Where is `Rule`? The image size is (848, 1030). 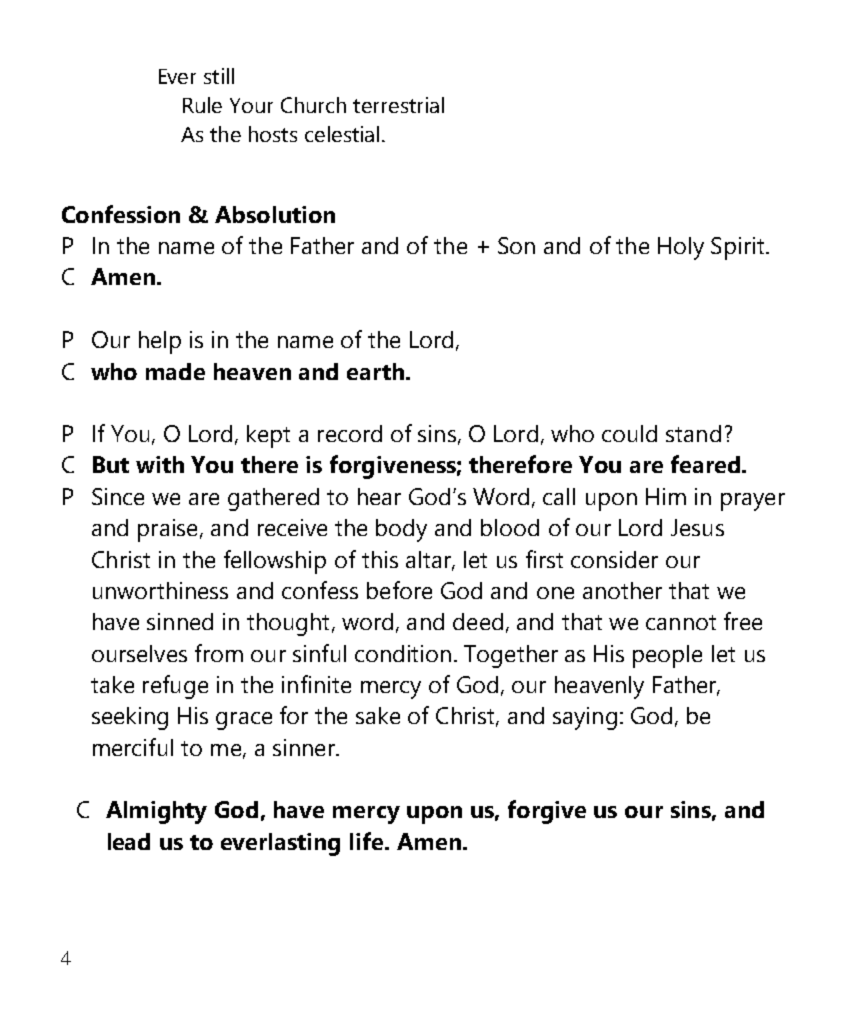 Rule is located at coordinates (202, 105).
